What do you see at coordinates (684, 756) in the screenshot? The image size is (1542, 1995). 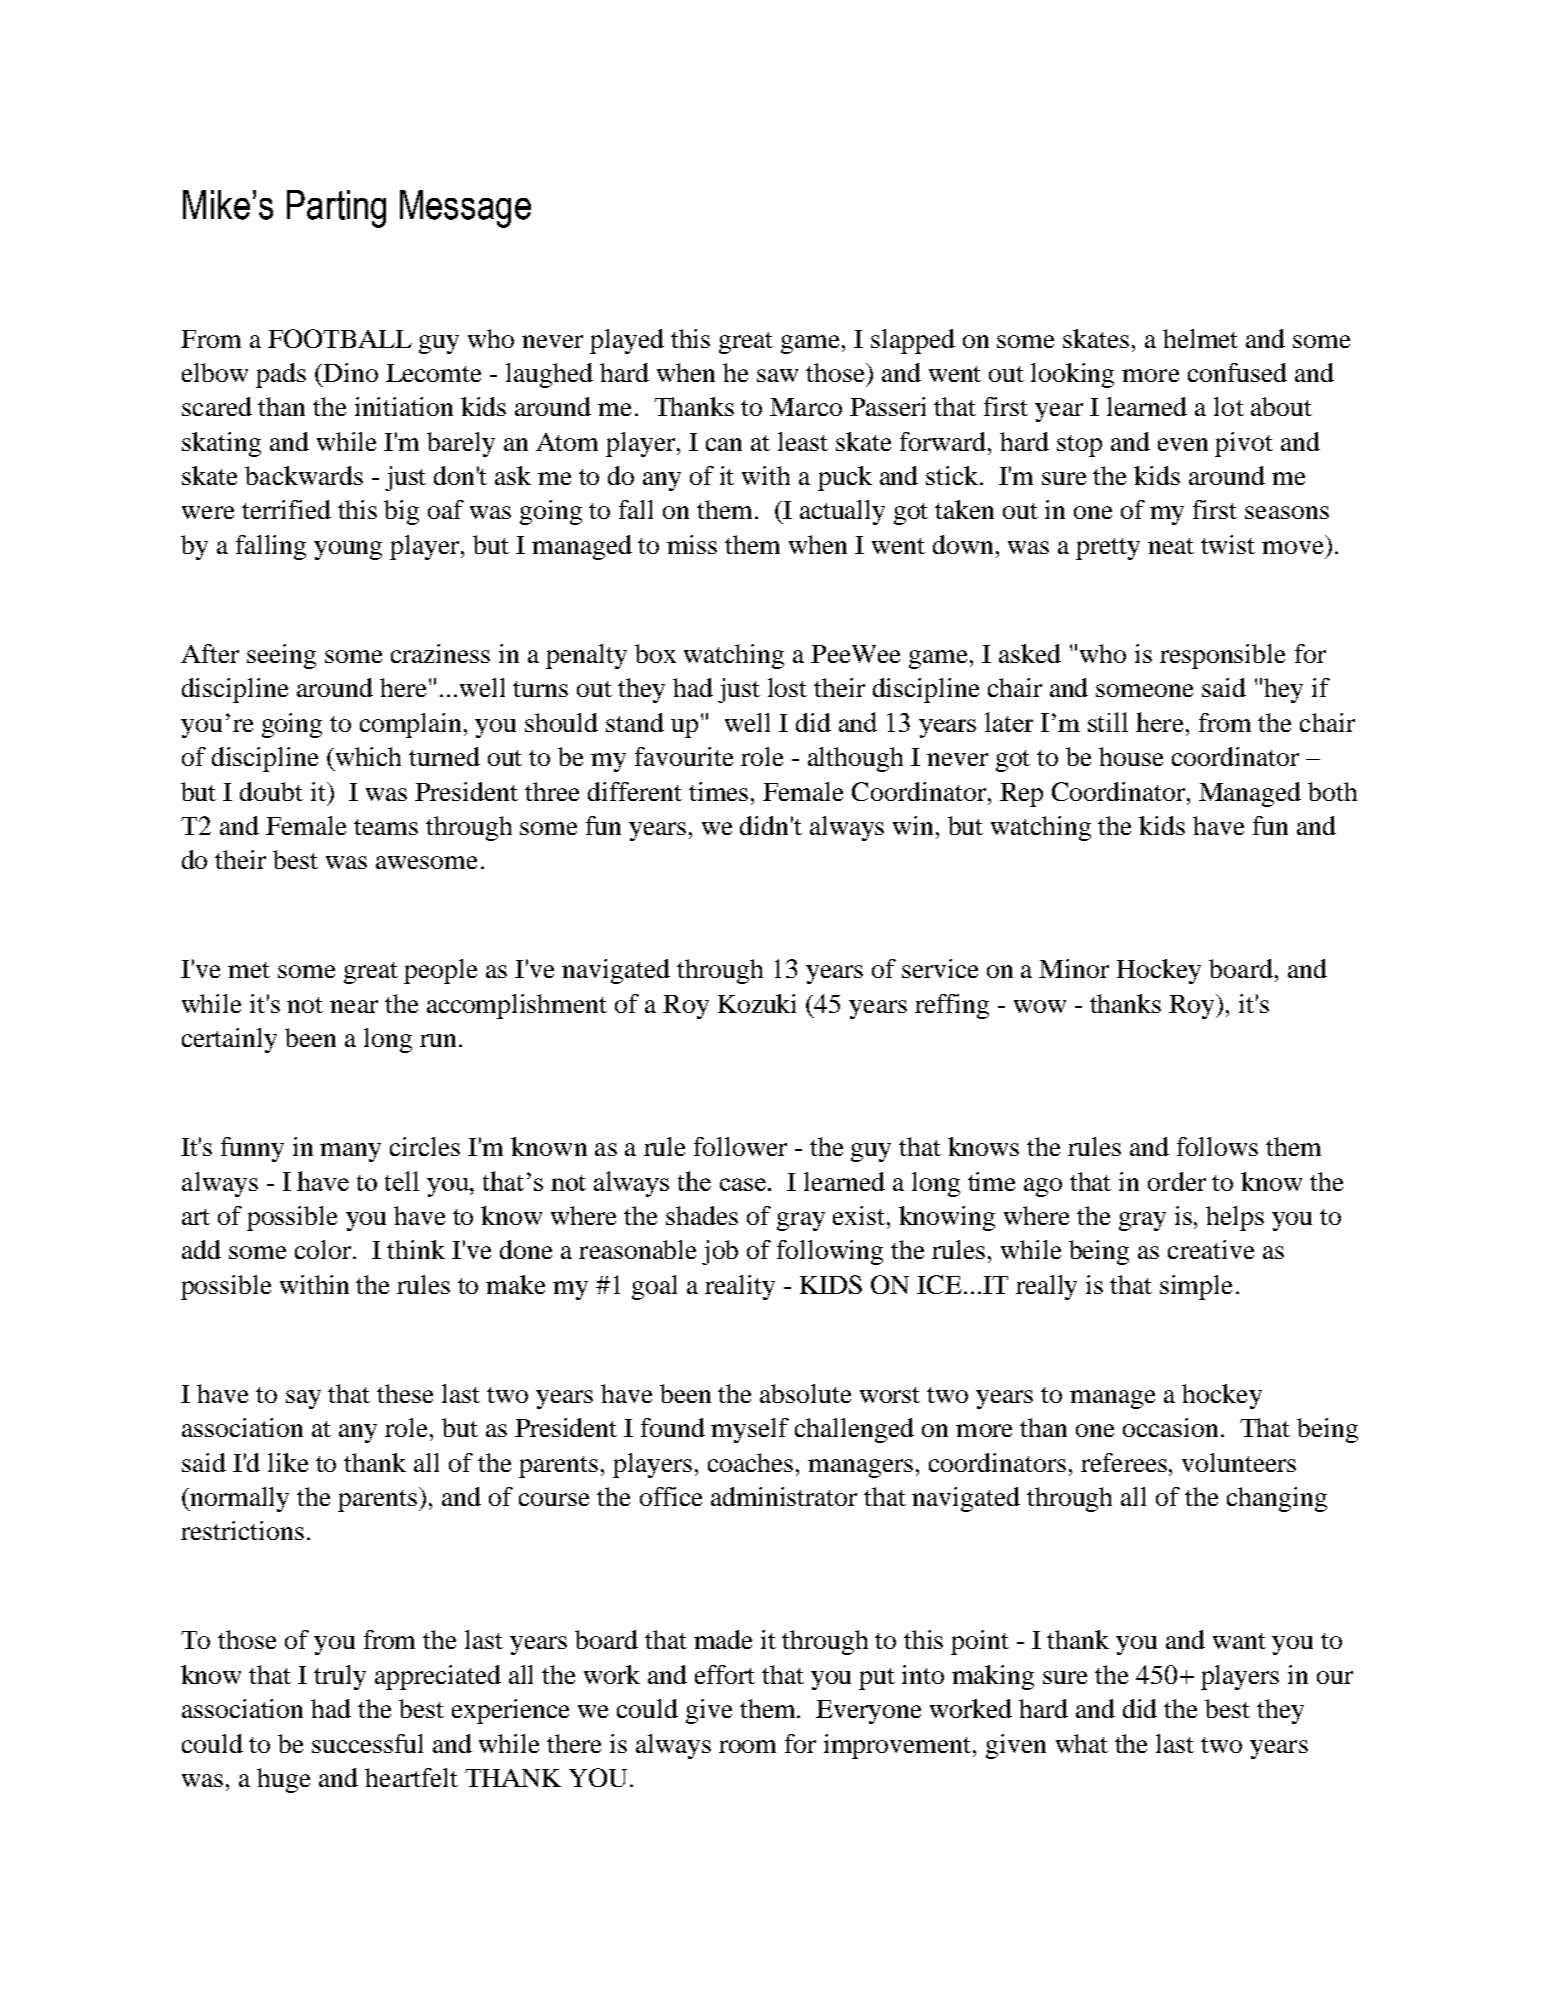 I see `favourite` at bounding box center [684, 756].
